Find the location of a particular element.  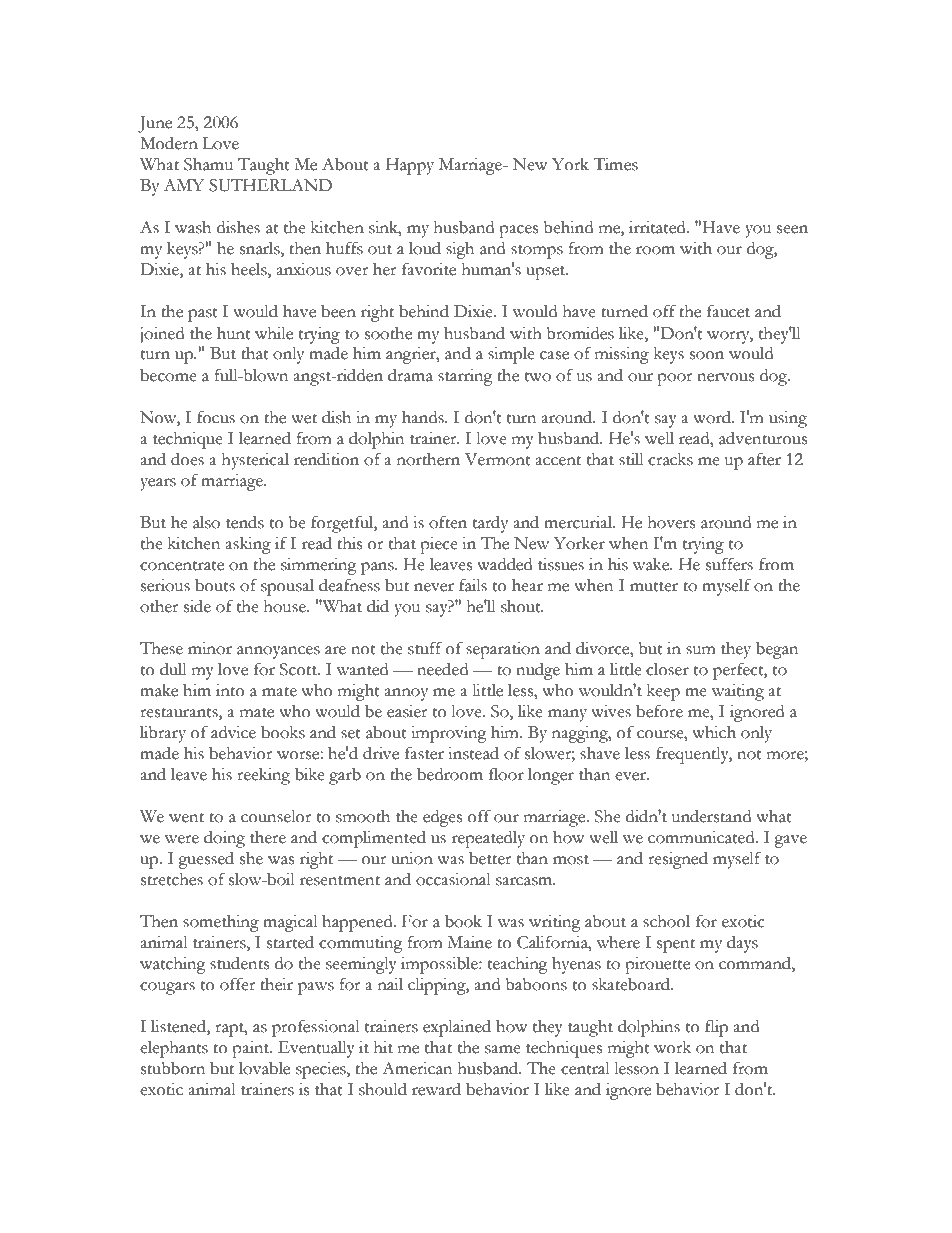

which is located at coordinates (714, 732).
